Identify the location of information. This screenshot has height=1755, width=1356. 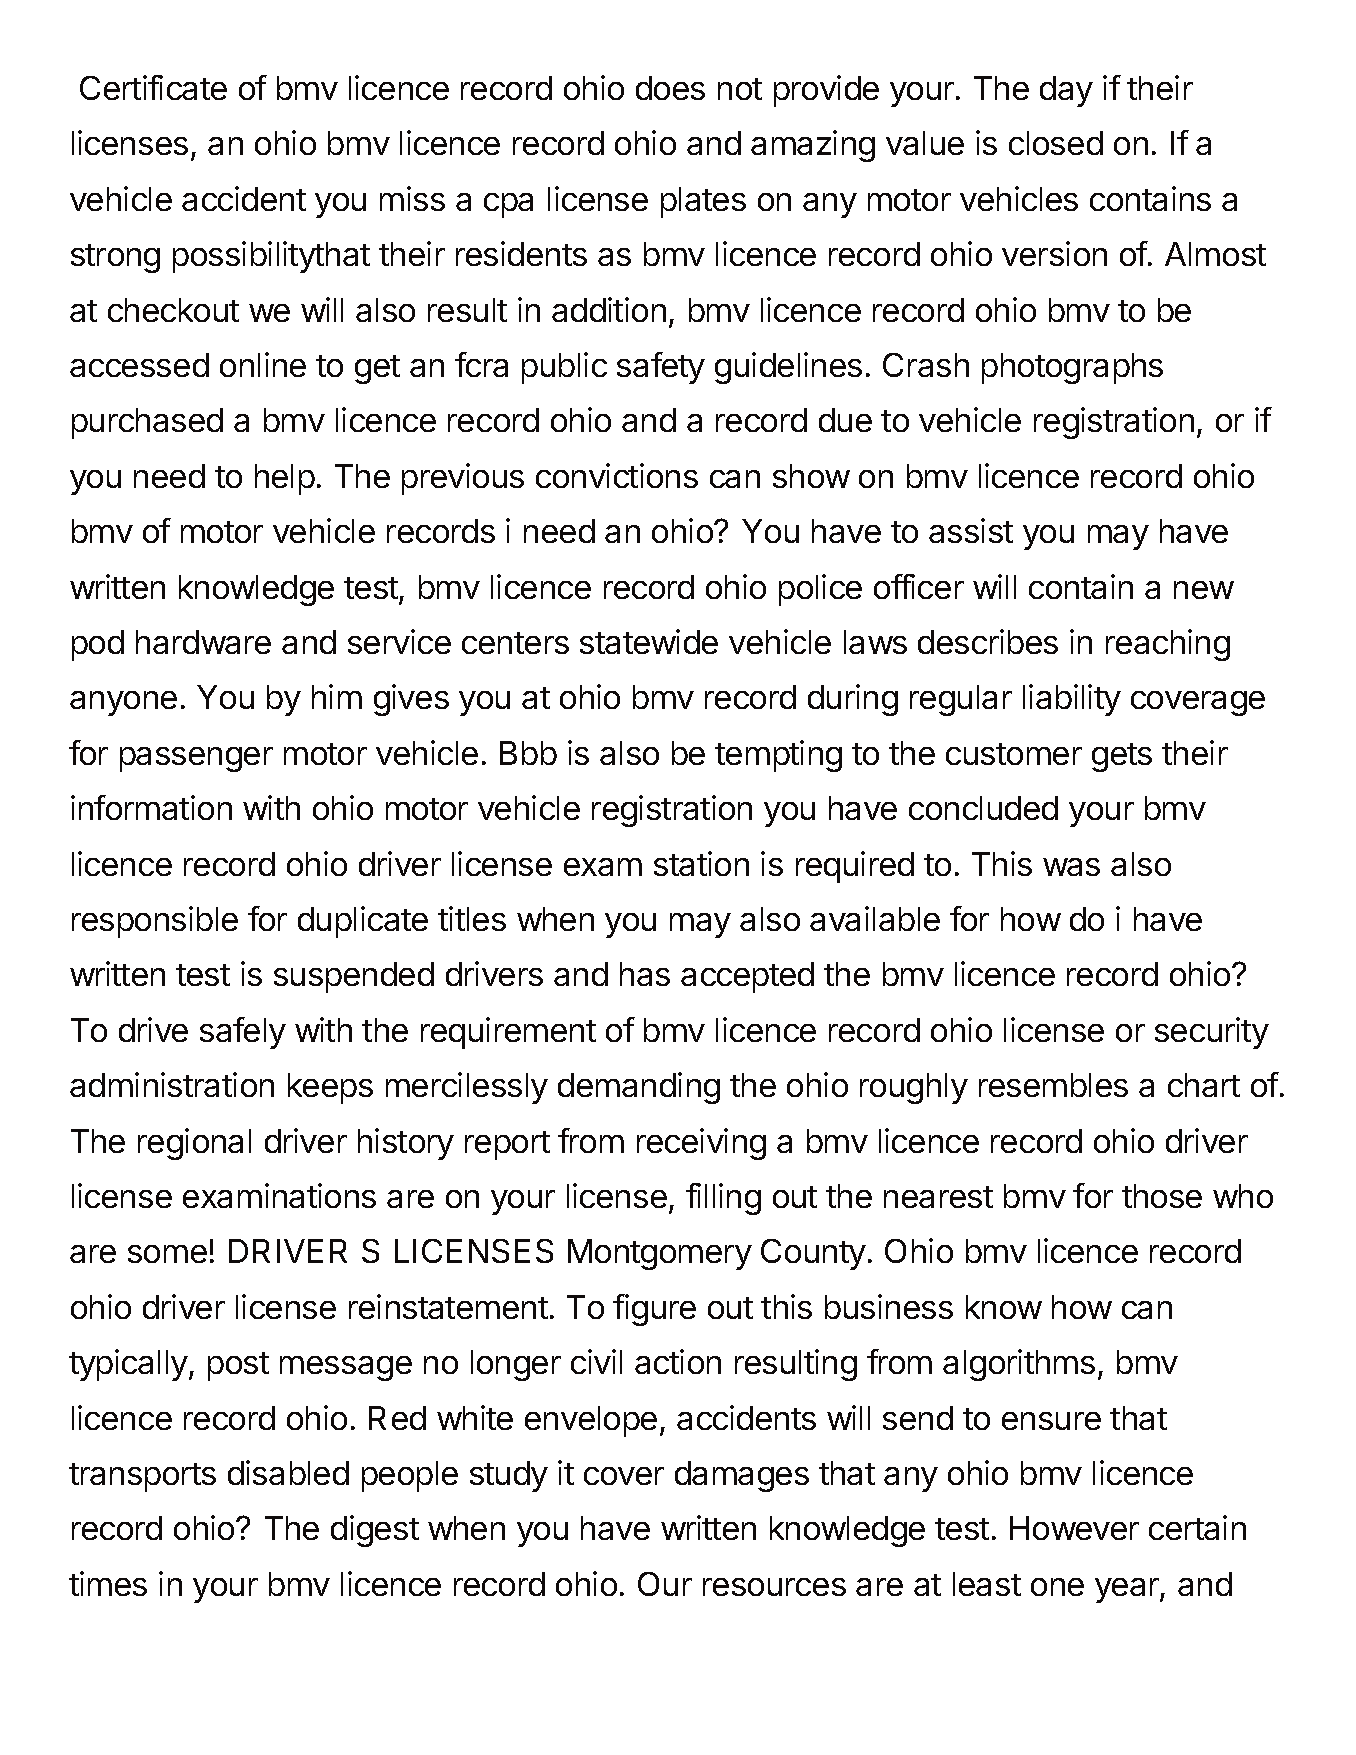
(151, 807).
